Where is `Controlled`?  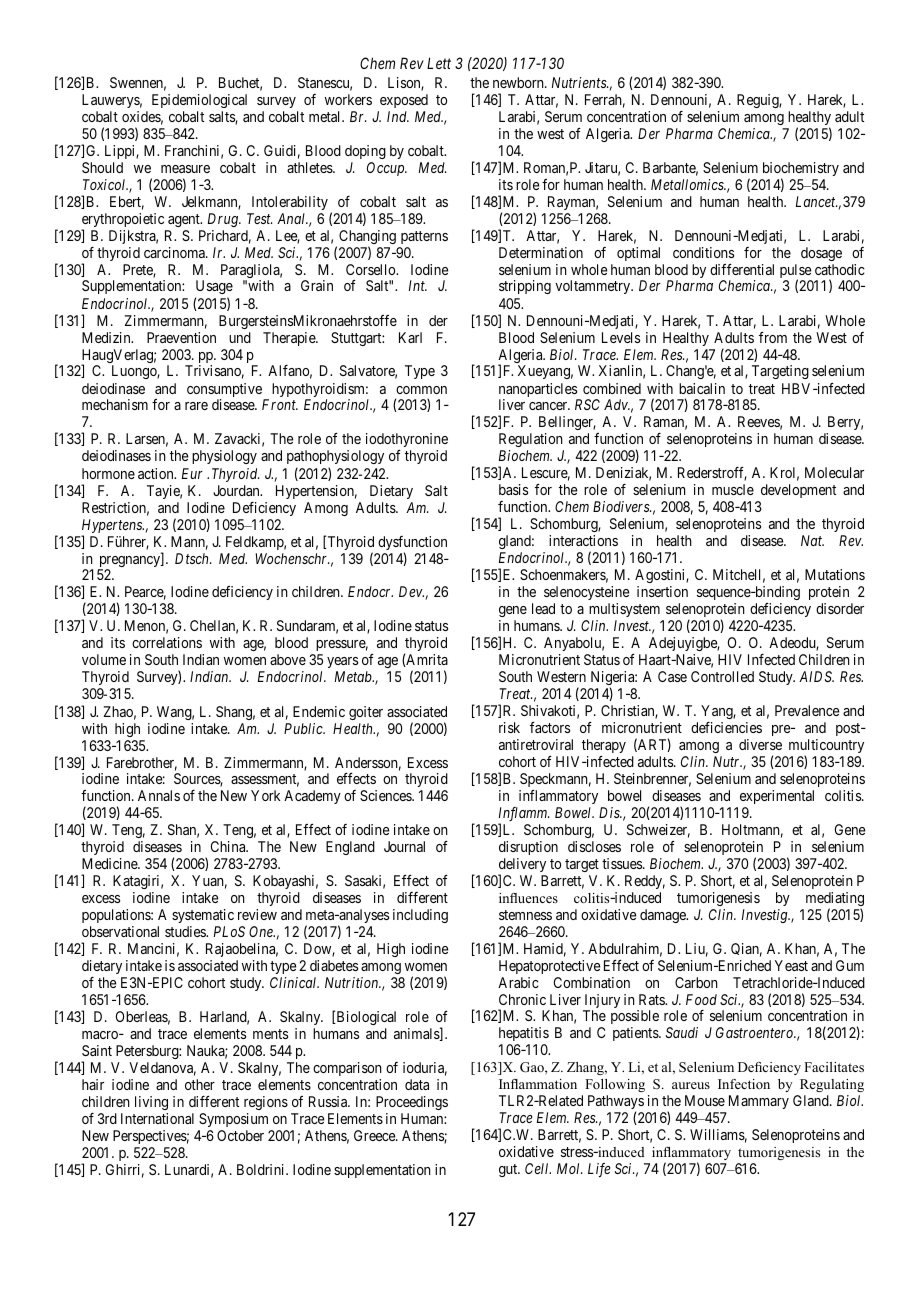
Controlled is located at coordinates (722, 676).
